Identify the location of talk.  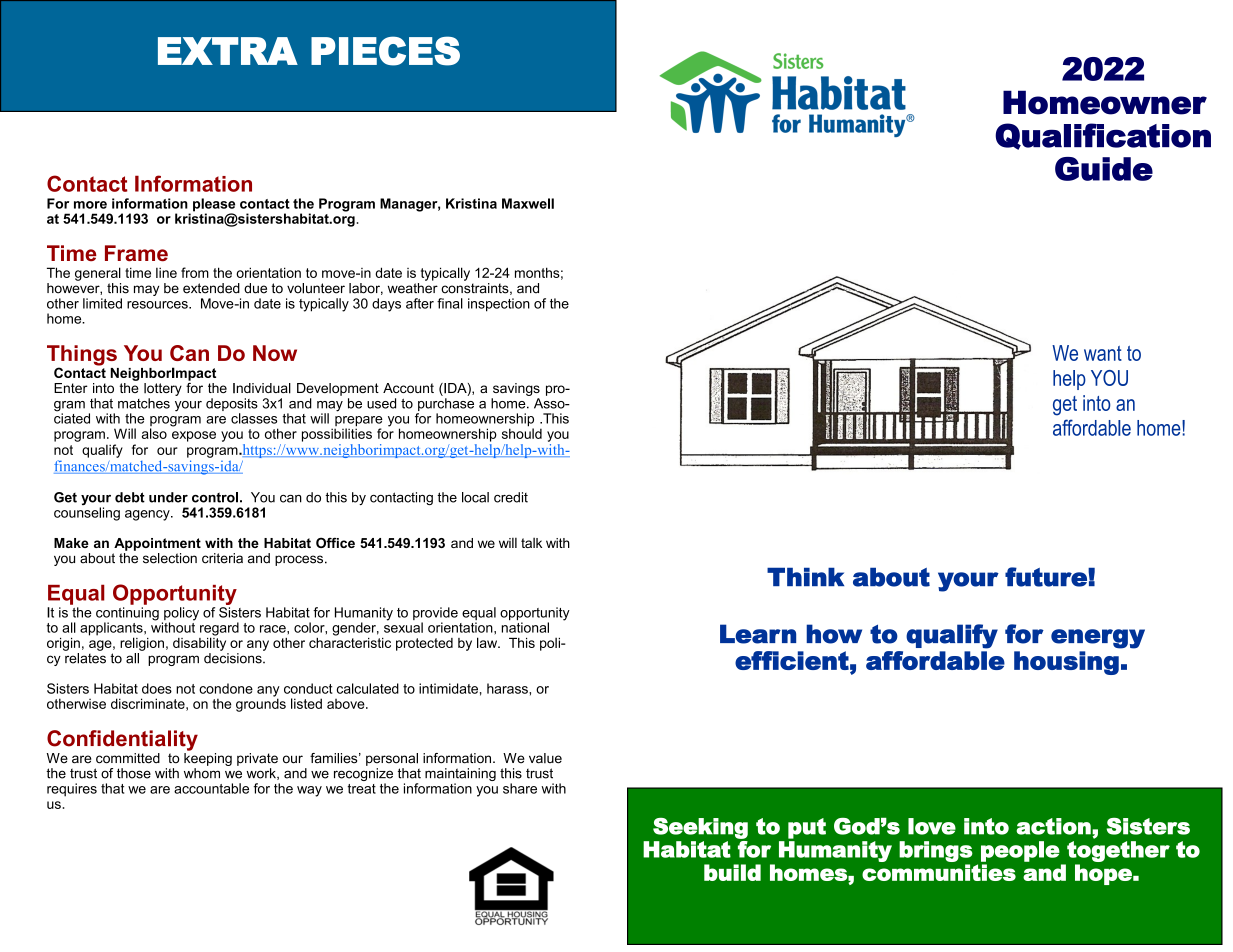
(531, 543).
